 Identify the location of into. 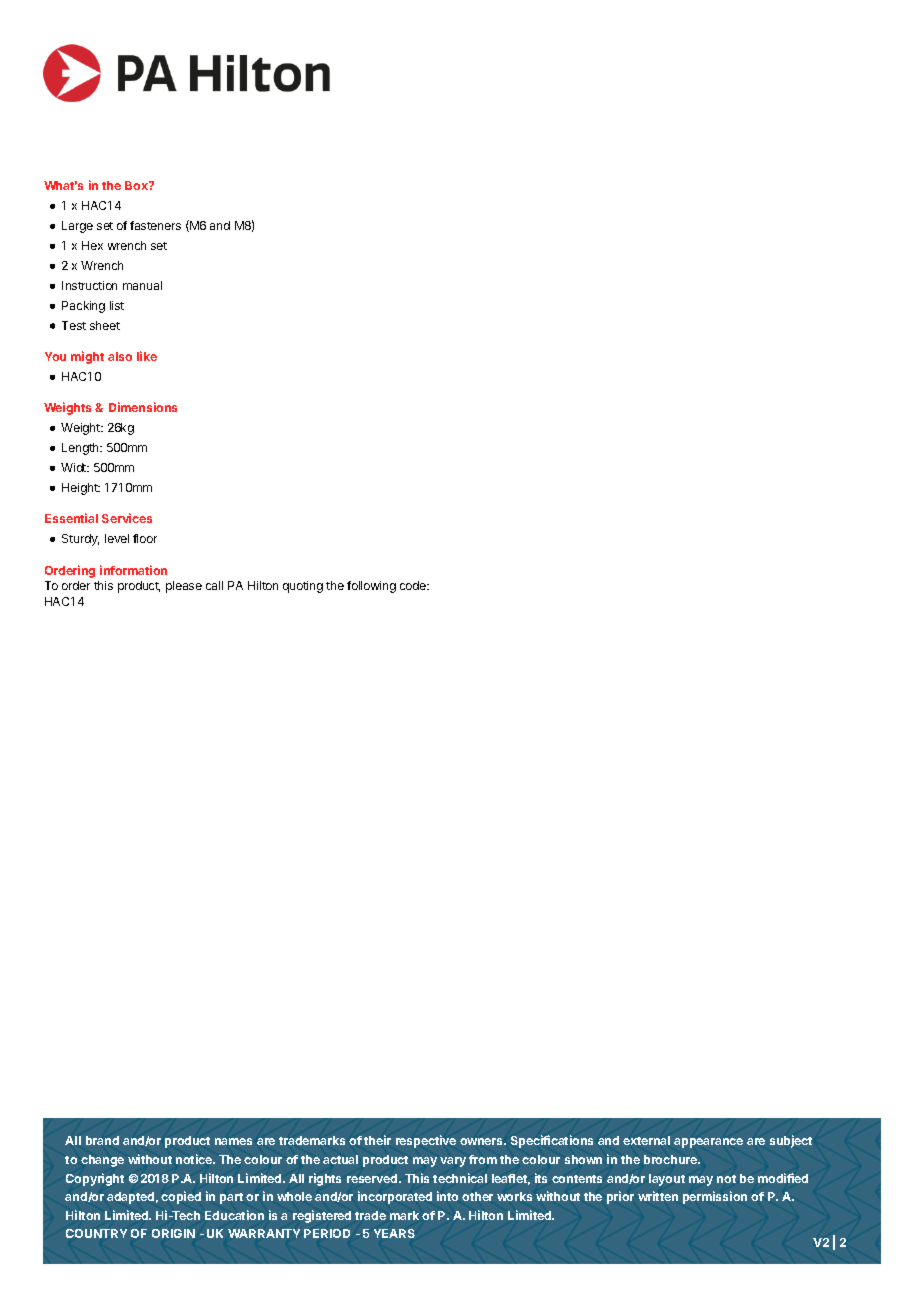
(447, 1196).
